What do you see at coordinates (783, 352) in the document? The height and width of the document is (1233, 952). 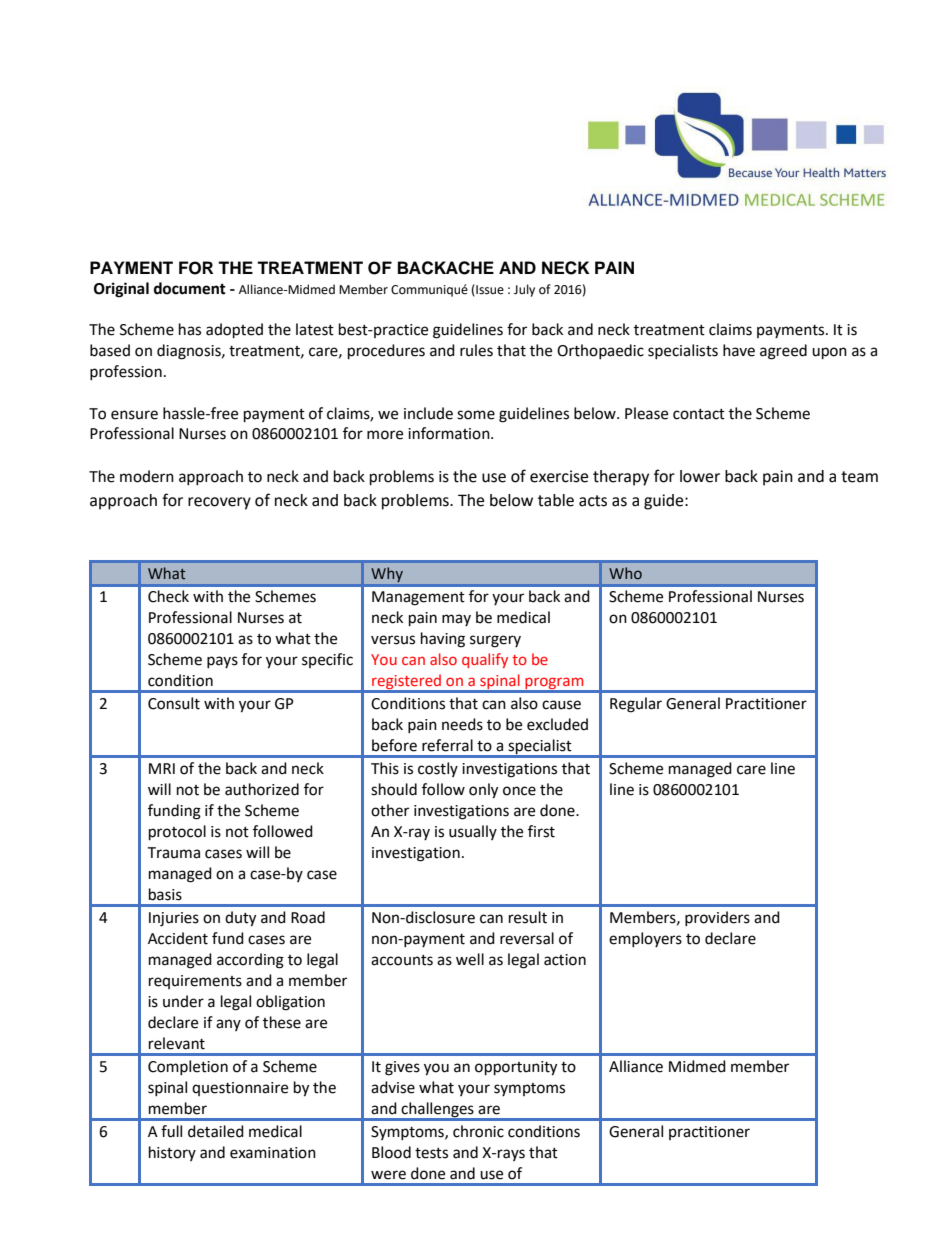 I see `agreed` at bounding box center [783, 352].
